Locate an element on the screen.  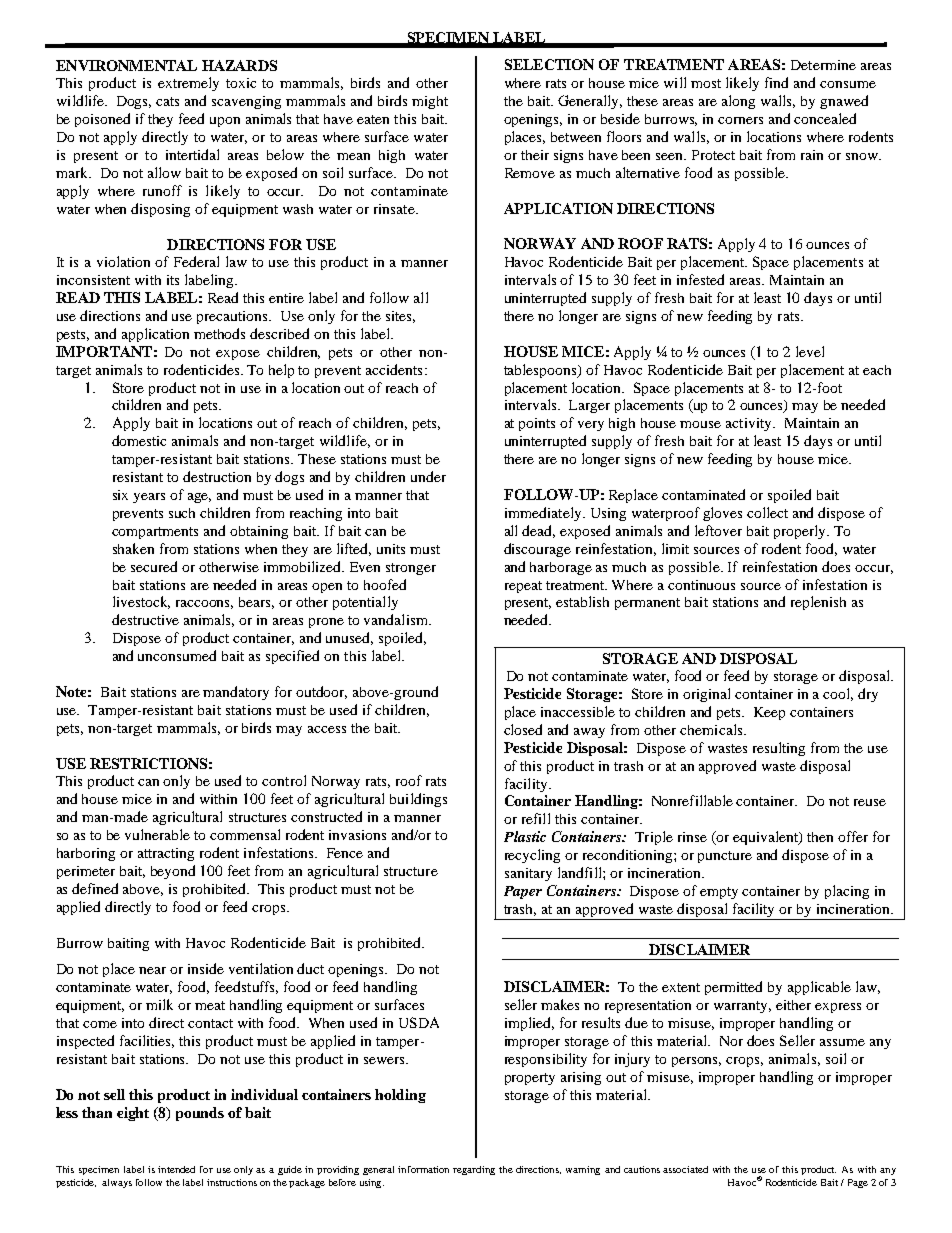
intended is located at coordinates (176, 1169).
